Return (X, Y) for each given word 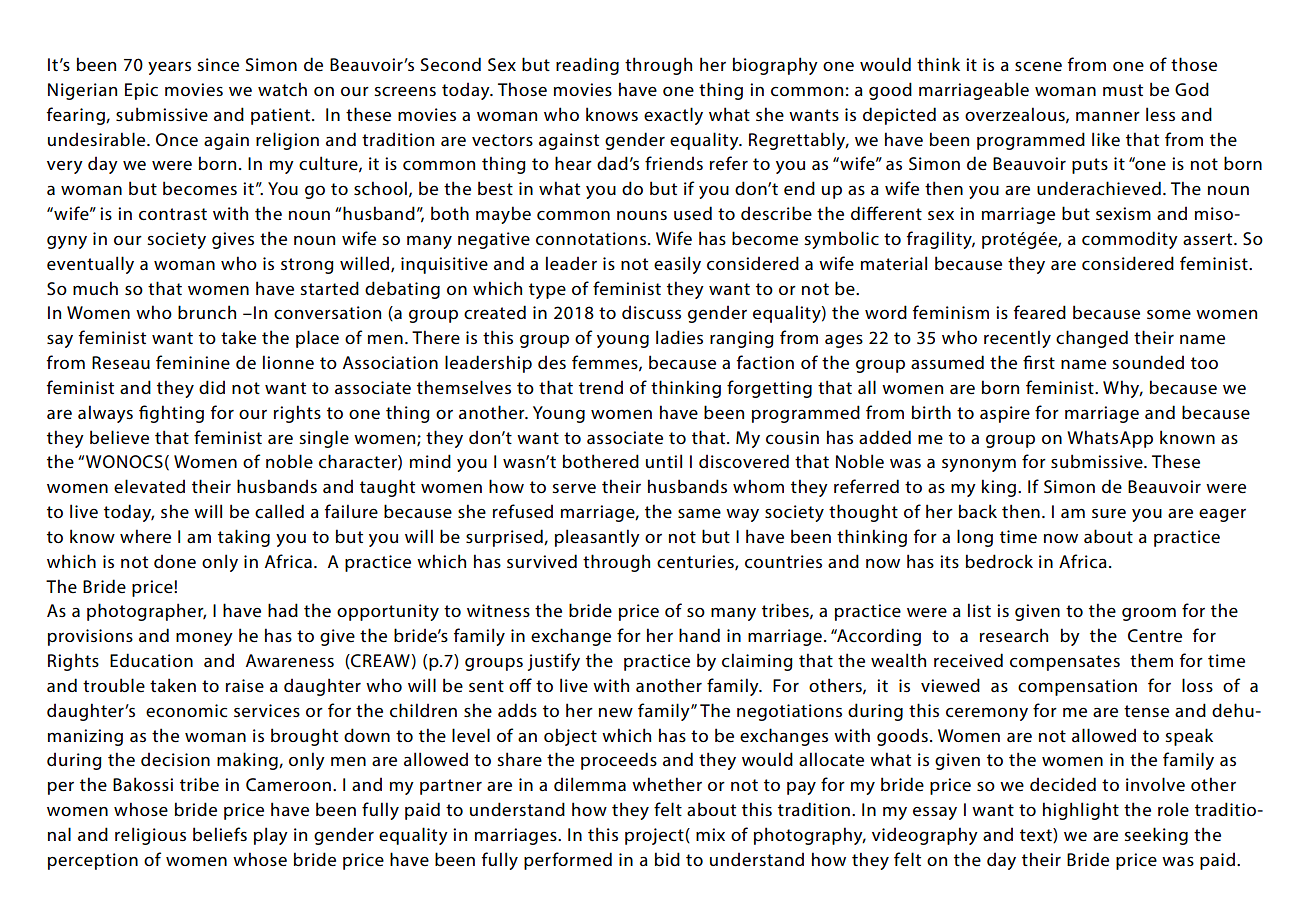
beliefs (220, 834)
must (1123, 90)
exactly (673, 116)
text (1037, 835)
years (169, 68)
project (655, 836)
